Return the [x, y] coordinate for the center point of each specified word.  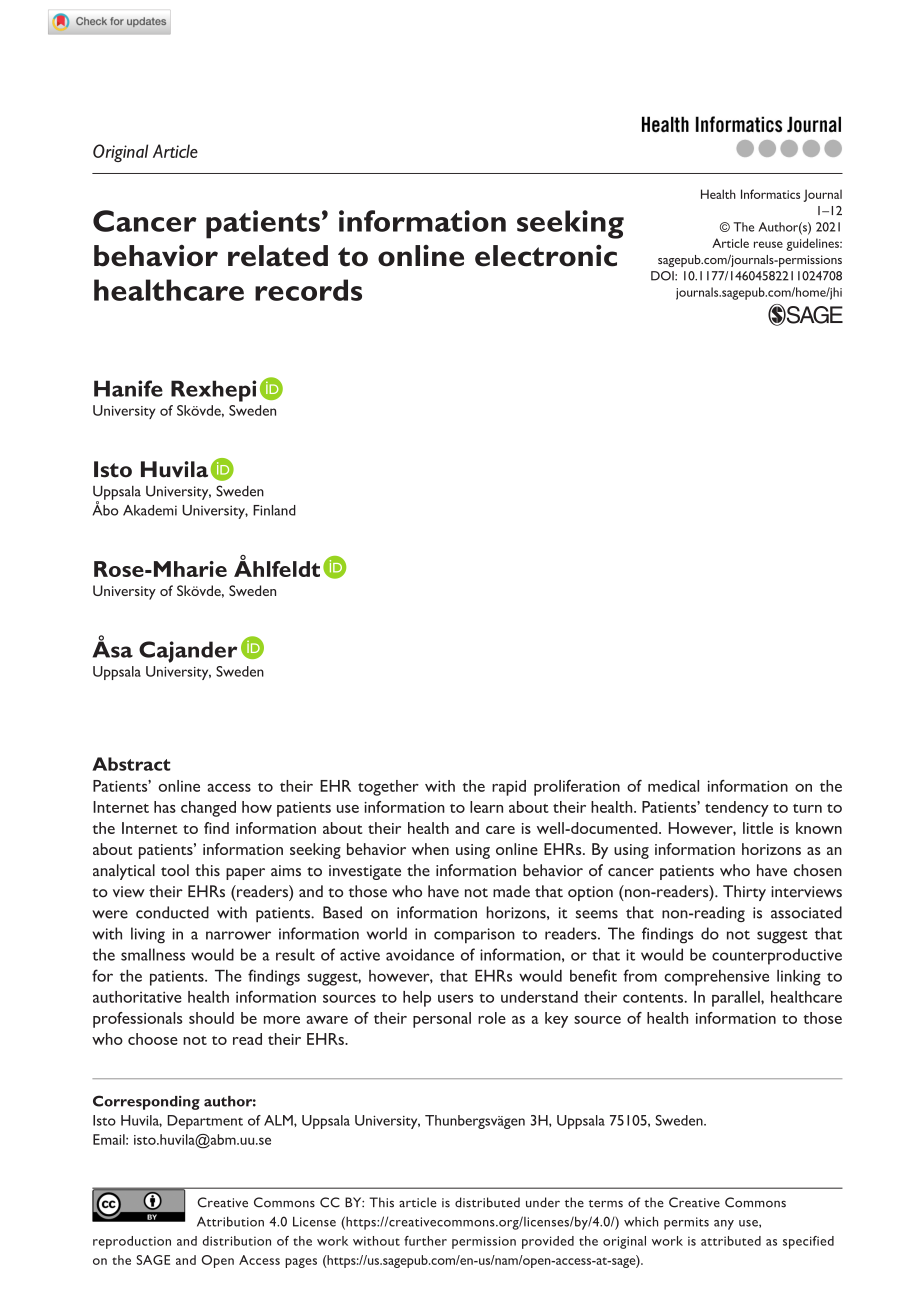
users [455, 998]
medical [673, 786]
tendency [737, 809]
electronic [546, 256]
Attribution [230, 1221]
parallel [737, 999]
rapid [509, 788]
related [278, 256]
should [211, 1018]
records [308, 290]
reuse [768, 244]
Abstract [131, 764]
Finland [274, 510]
